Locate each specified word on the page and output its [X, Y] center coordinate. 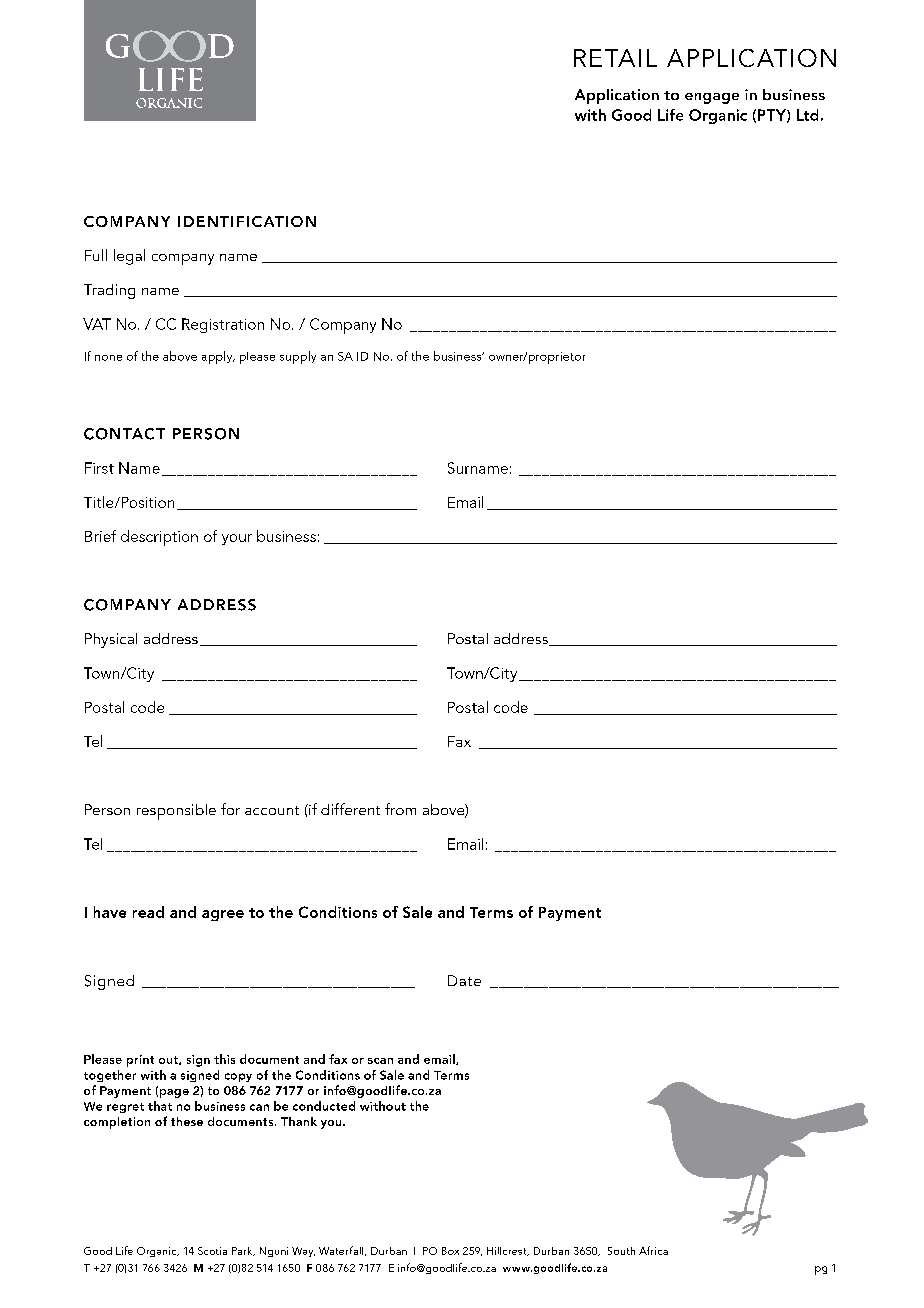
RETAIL [615, 58]
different [350, 809]
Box [450, 1251]
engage [712, 98]
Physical [111, 640]
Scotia [212, 1251]
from [400, 809]
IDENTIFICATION [247, 221]
